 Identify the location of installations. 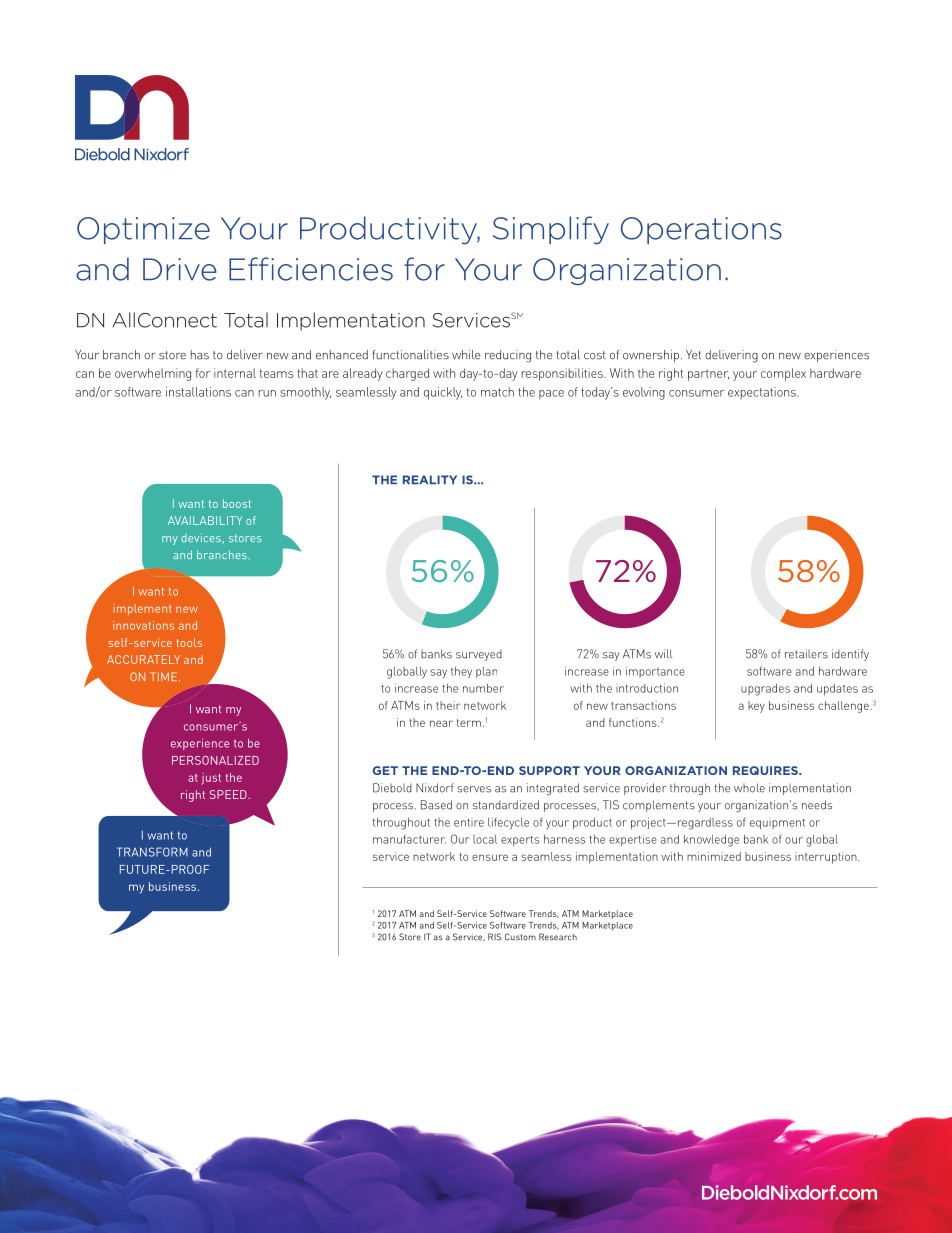
(198, 392).
